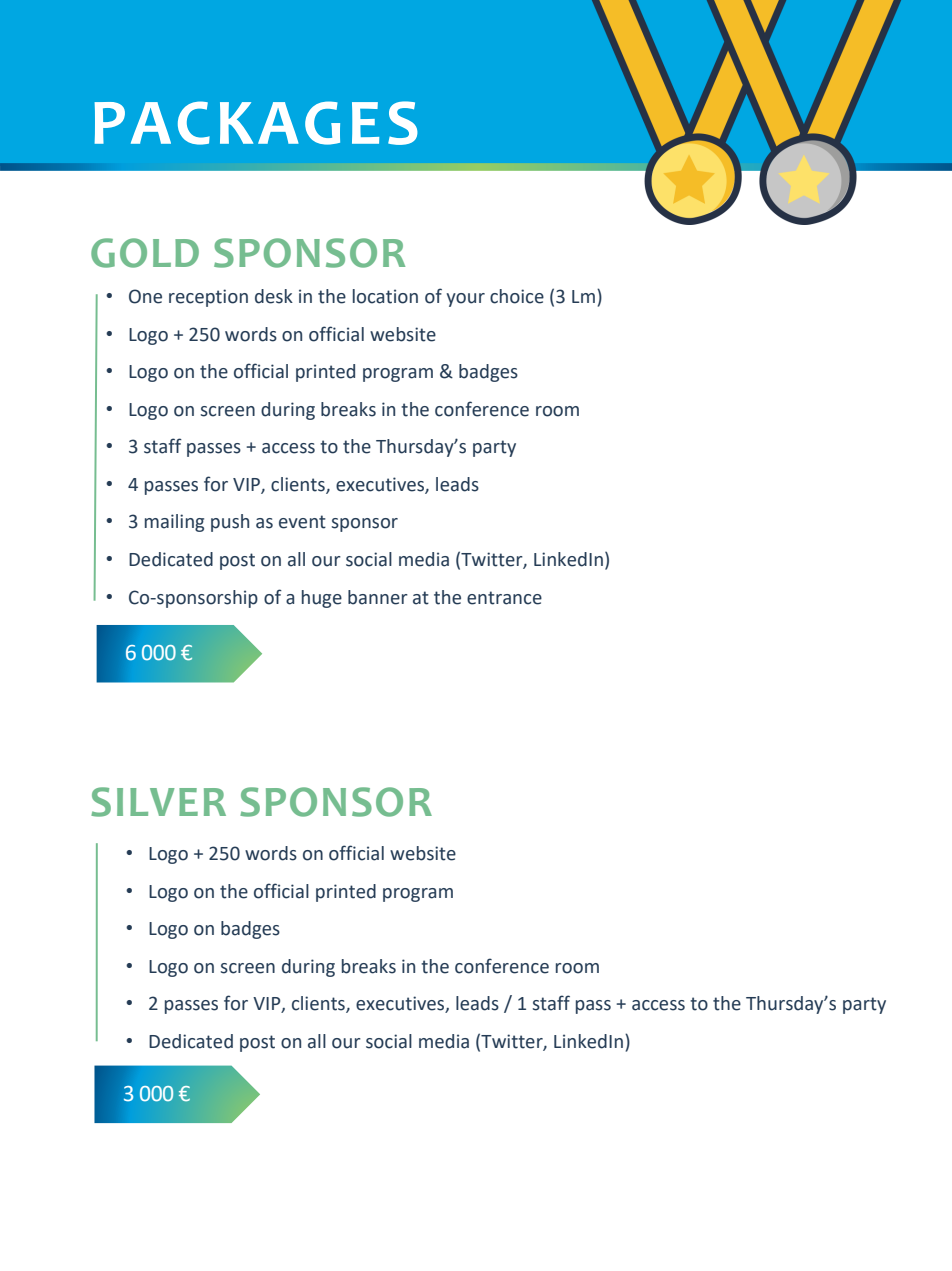  Describe the element at coordinates (174, 523) in the page. I see `mailing` at that location.
